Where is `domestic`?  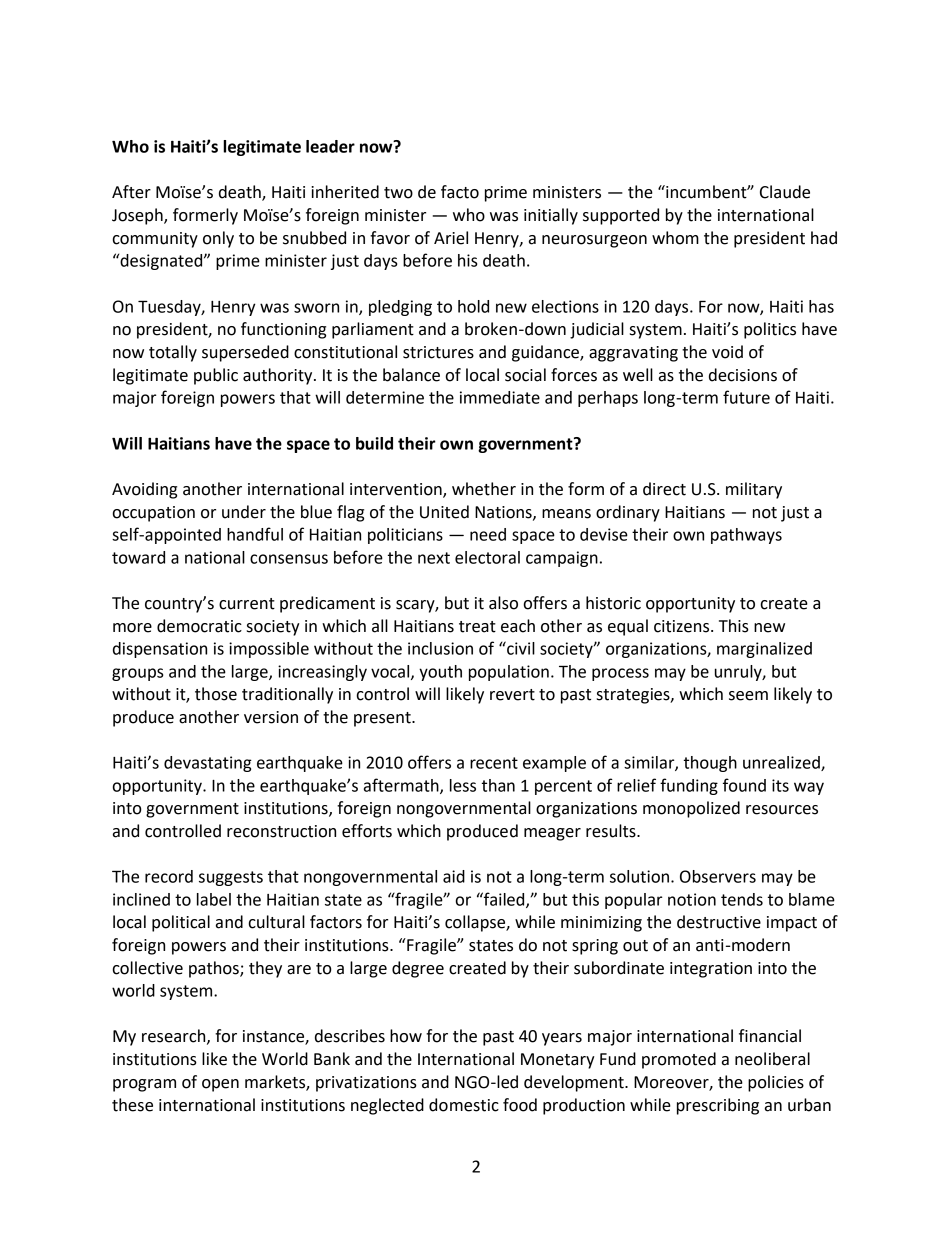 domestic is located at coordinates (464, 1105).
